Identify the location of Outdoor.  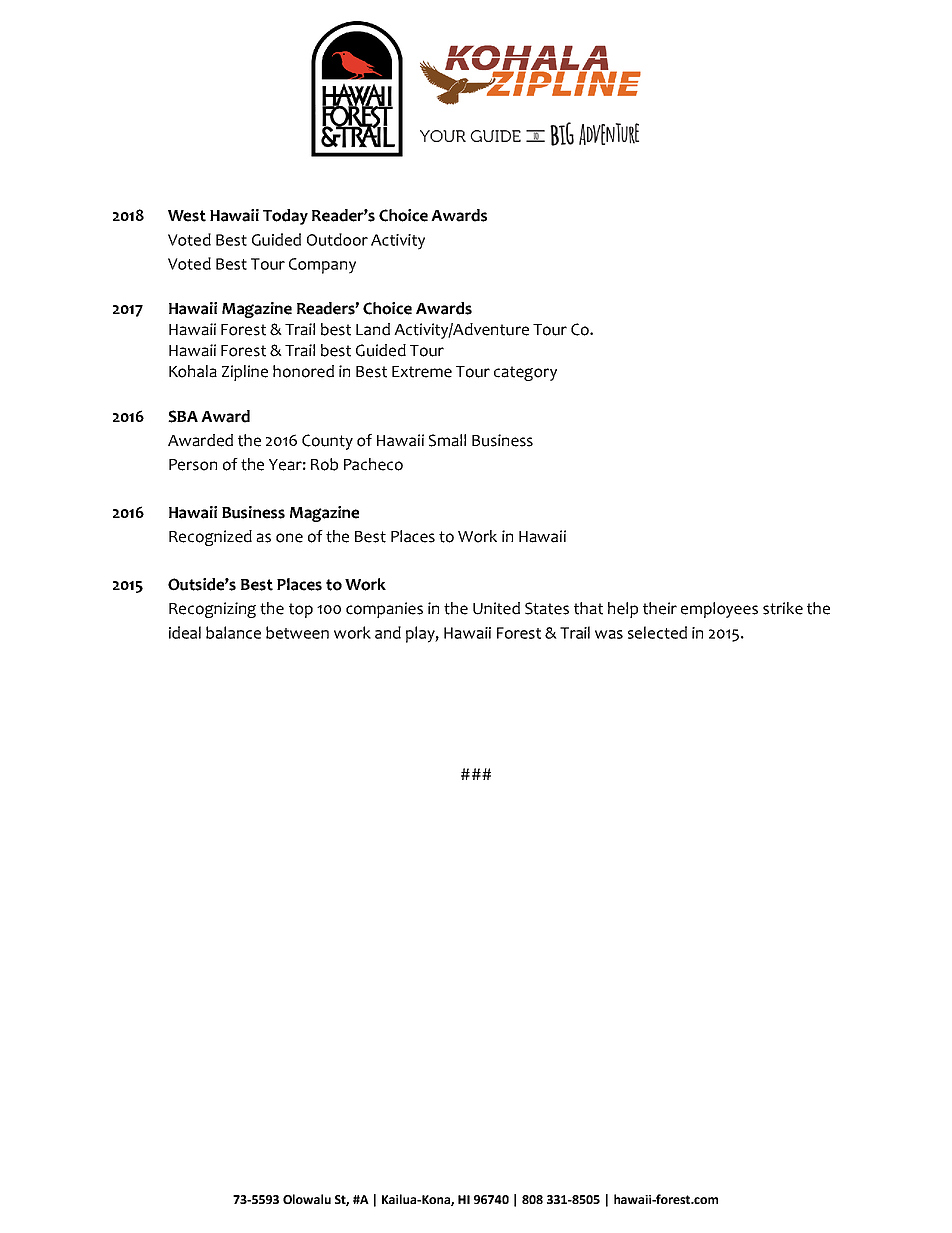
(337, 239).
